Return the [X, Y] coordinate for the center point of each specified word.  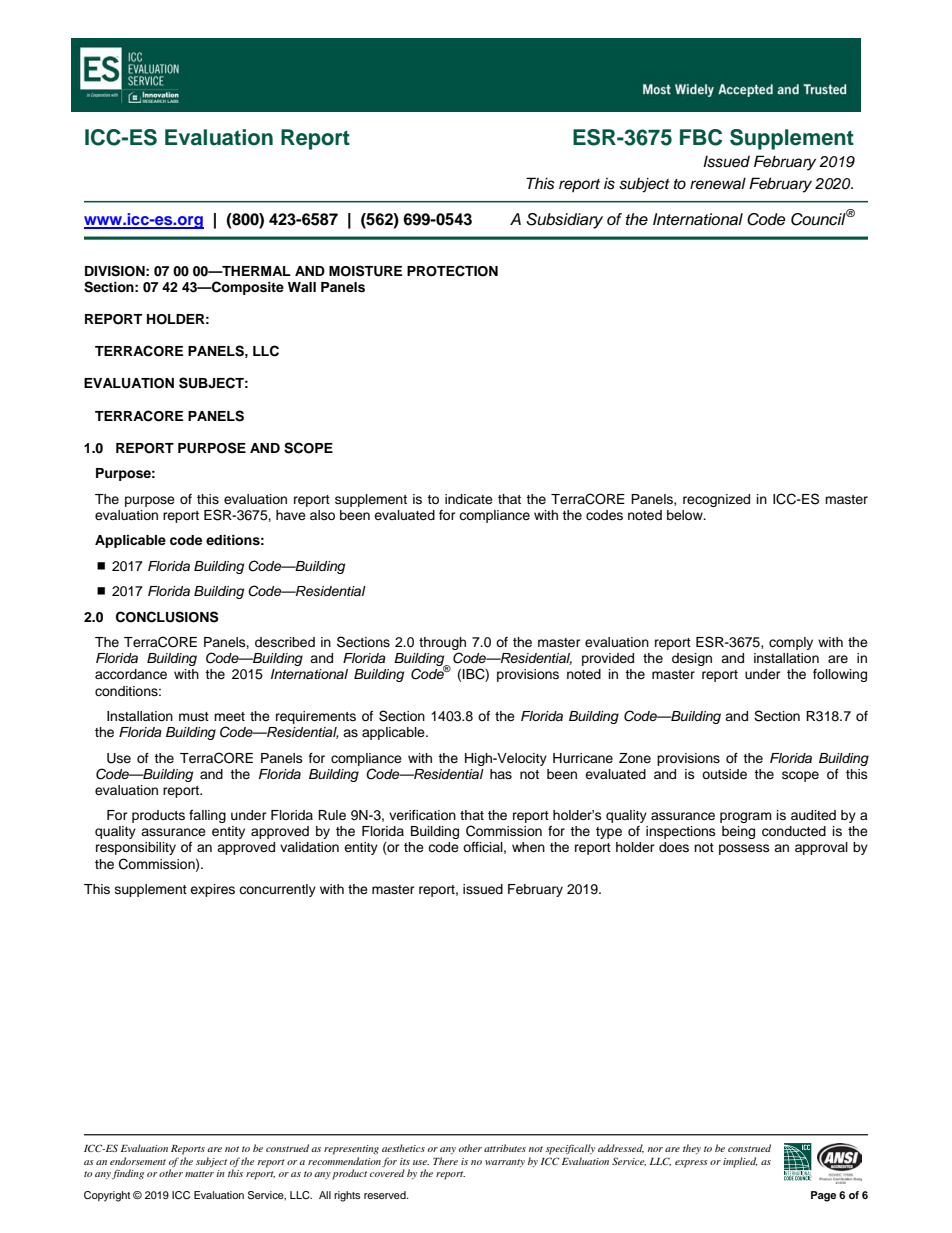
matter [199, 1174]
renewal [718, 183]
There [445, 1161]
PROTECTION [452, 271]
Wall [302, 287]
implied [740, 1162]
